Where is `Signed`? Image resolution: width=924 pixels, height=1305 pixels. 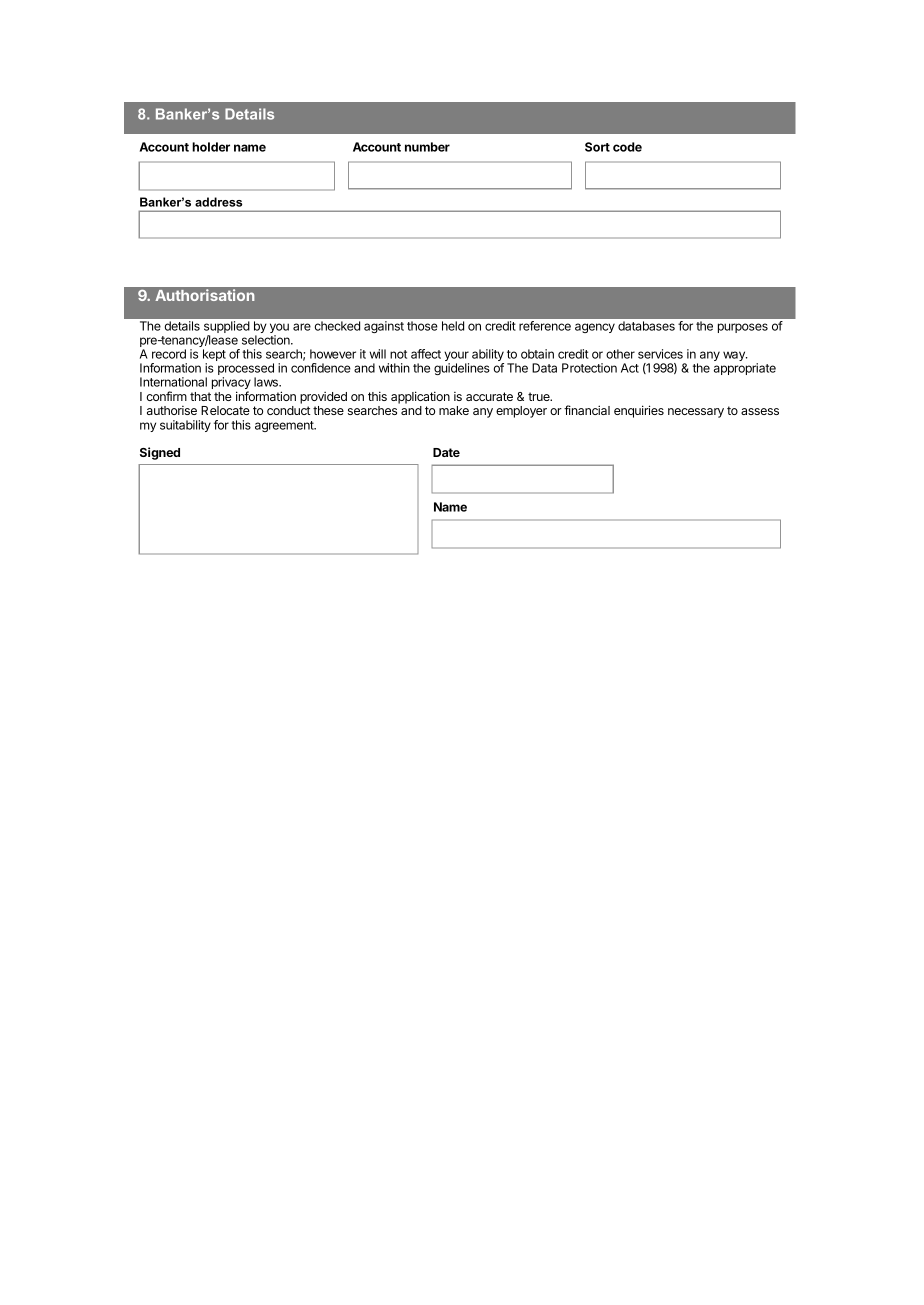
Signed is located at coordinates (160, 453).
